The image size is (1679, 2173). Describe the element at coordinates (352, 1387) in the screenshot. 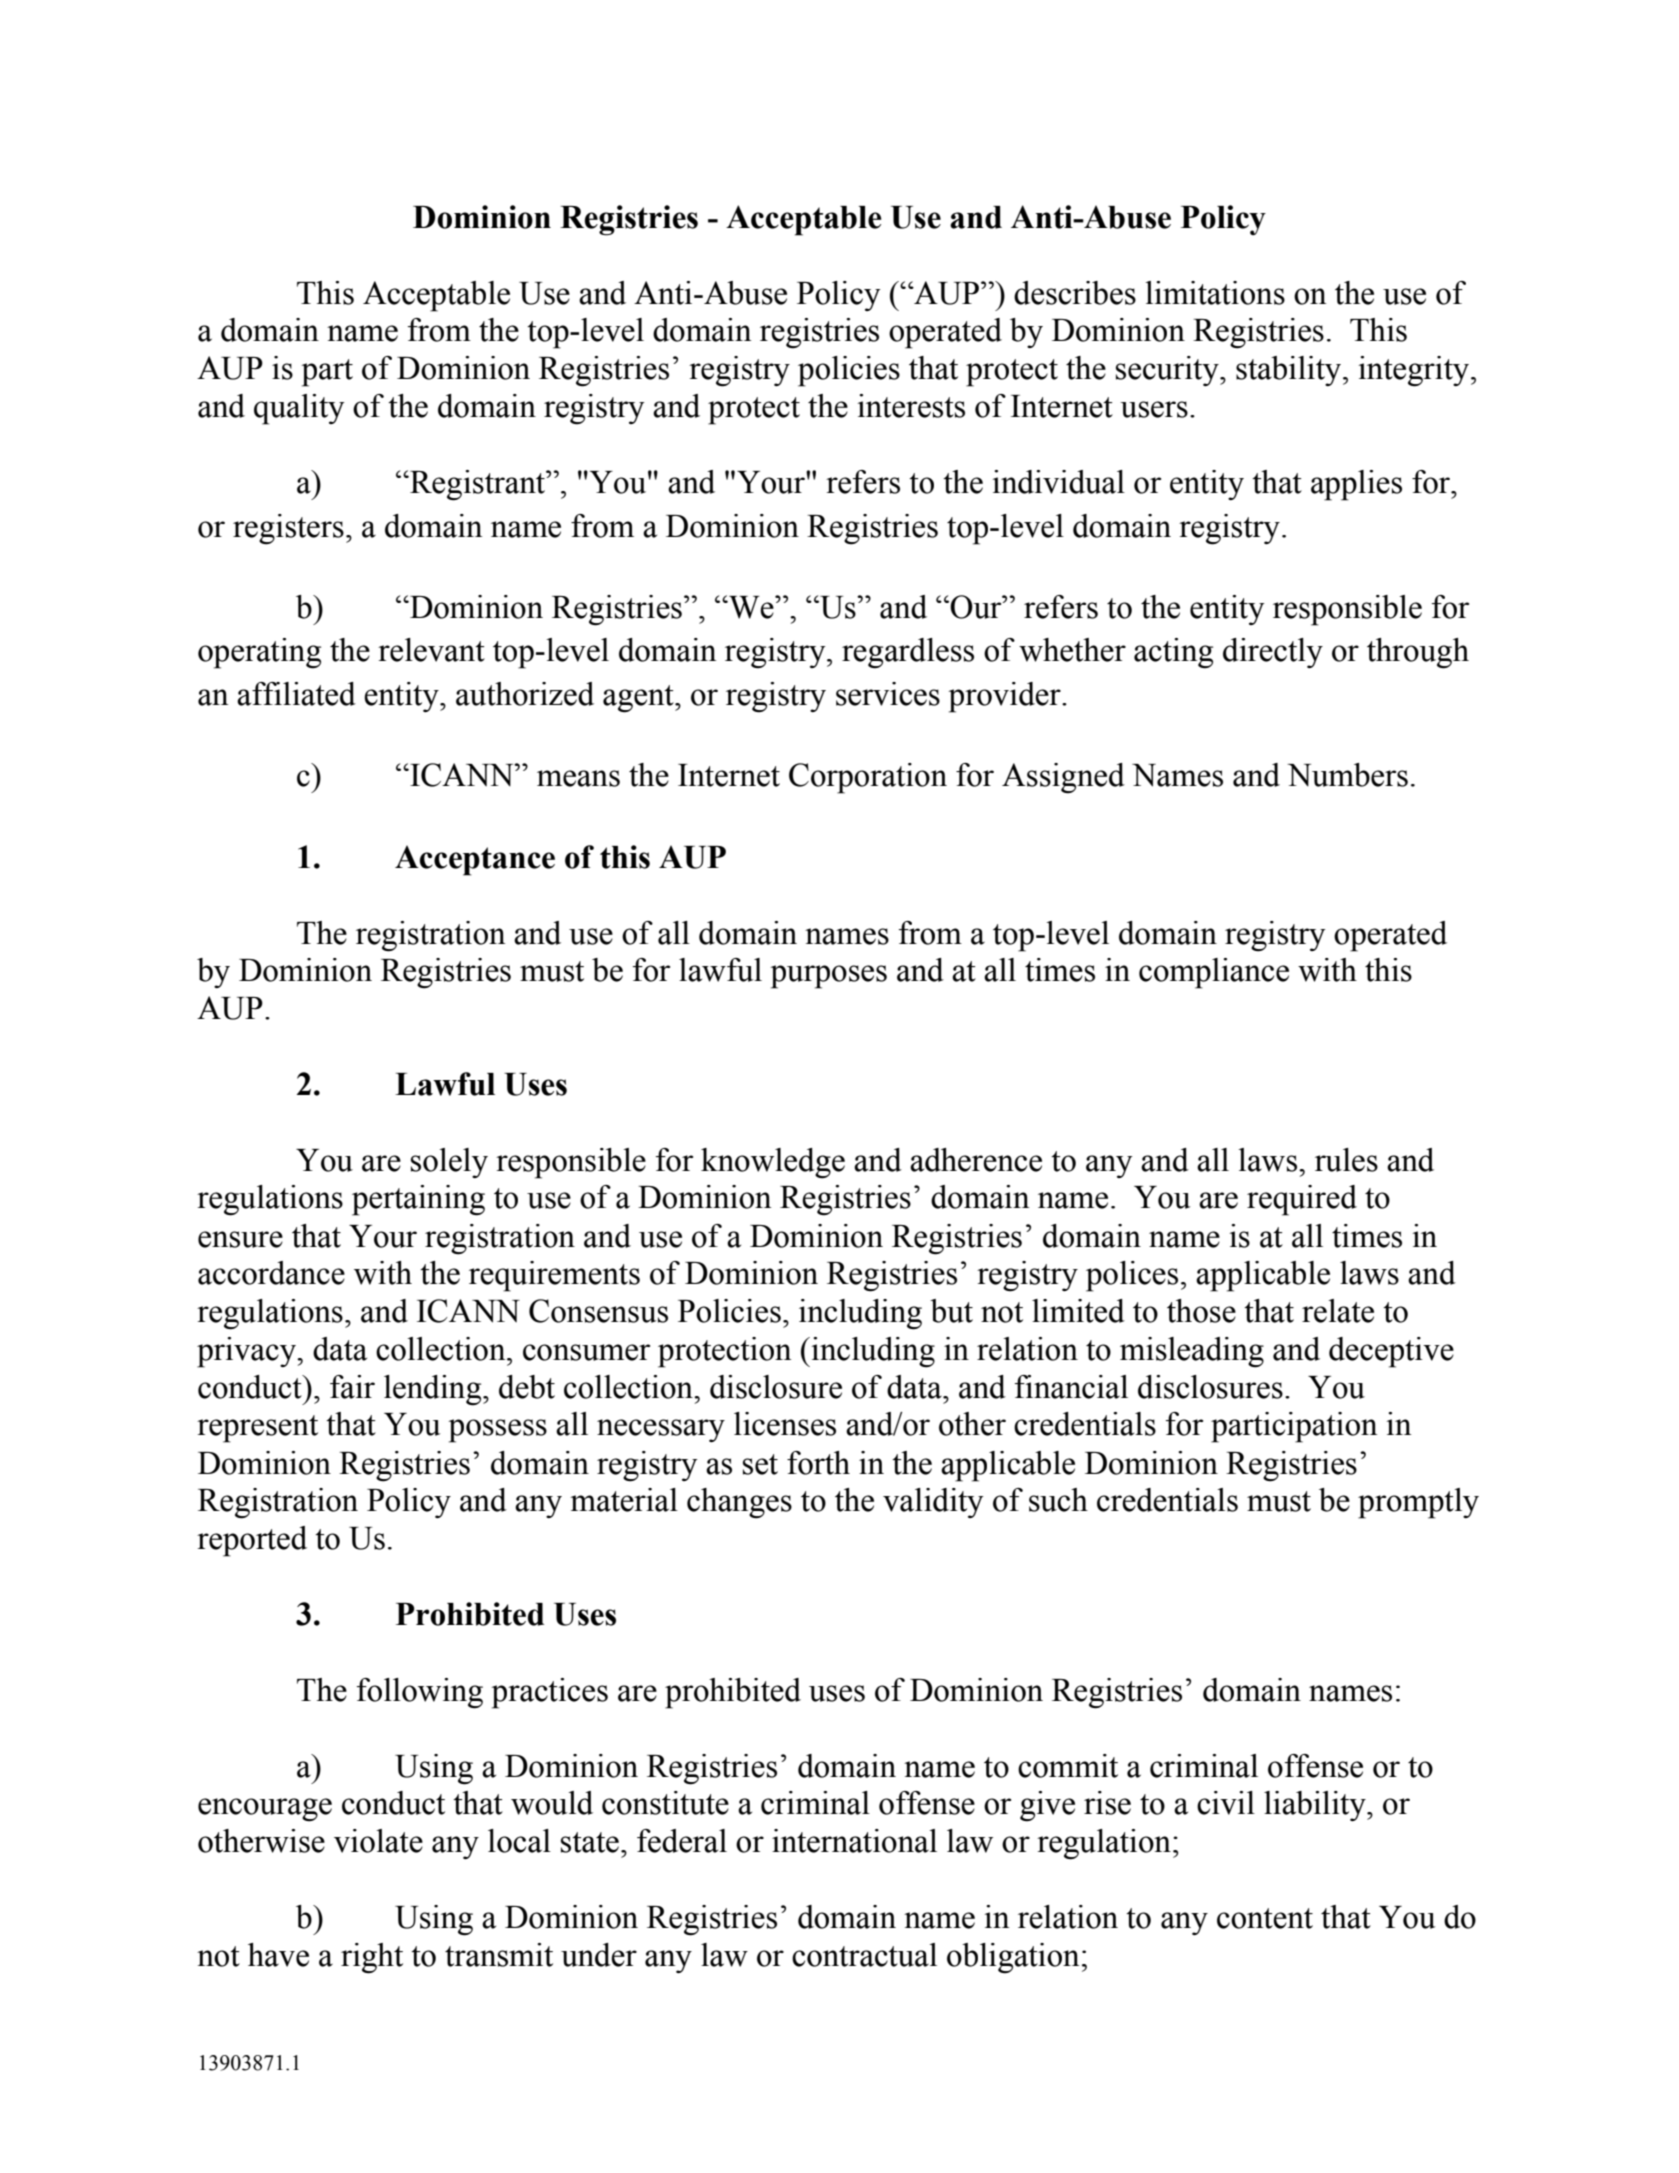

I see `fair` at that location.
